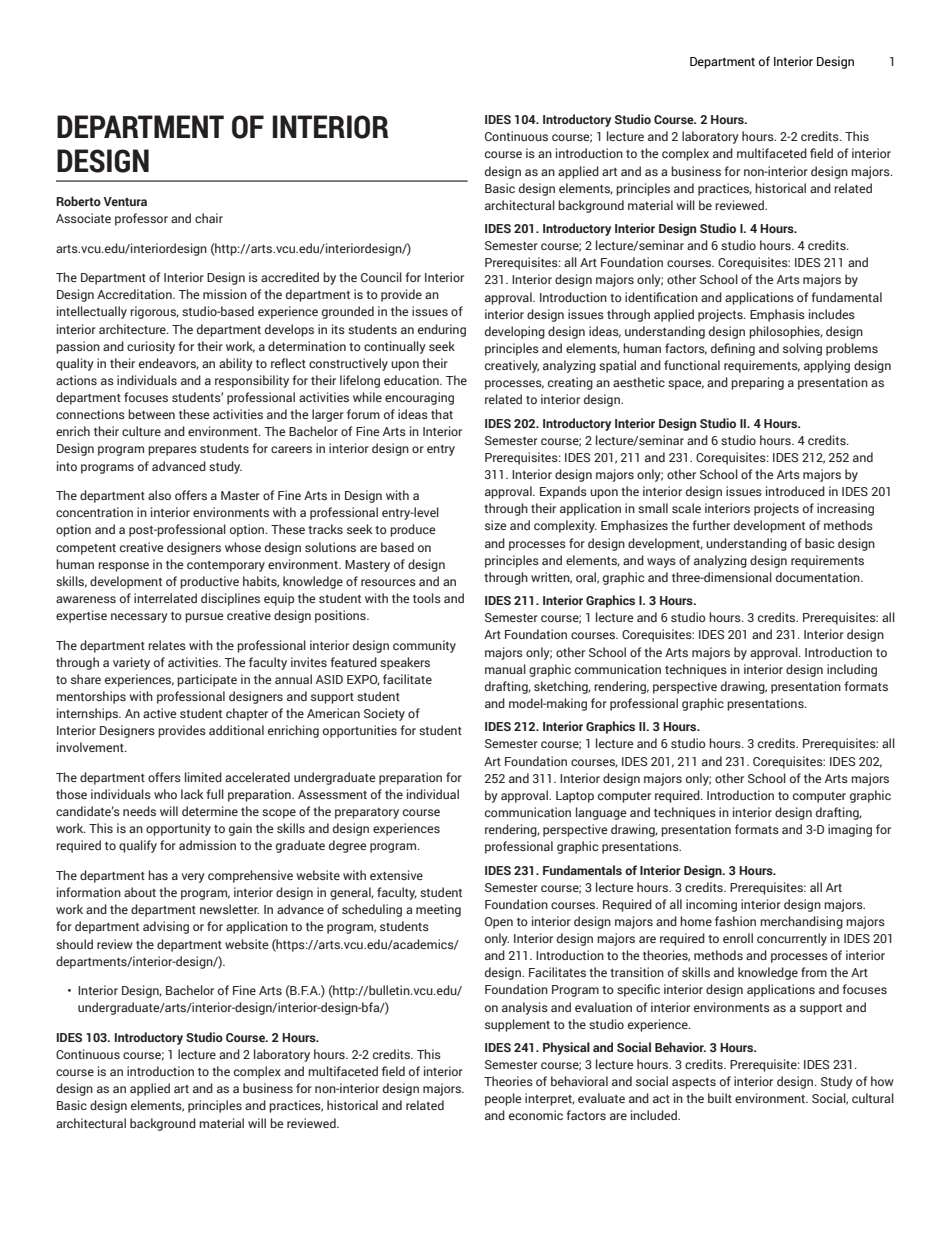  What do you see at coordinates (74, 944) in the screenshot?
I see `should` at bounding box center [74, 944].
